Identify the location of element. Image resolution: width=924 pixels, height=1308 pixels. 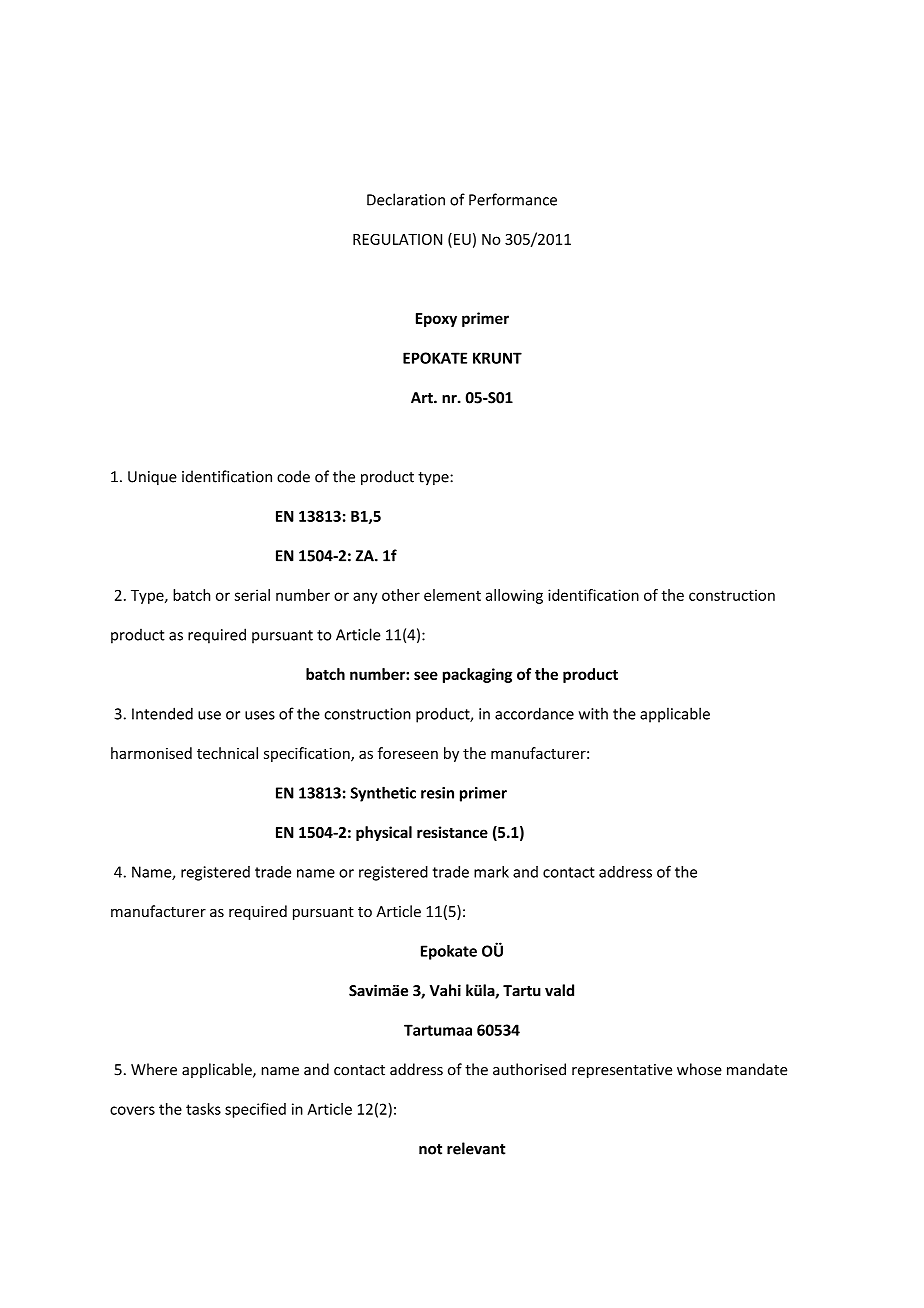
(452, 595).
